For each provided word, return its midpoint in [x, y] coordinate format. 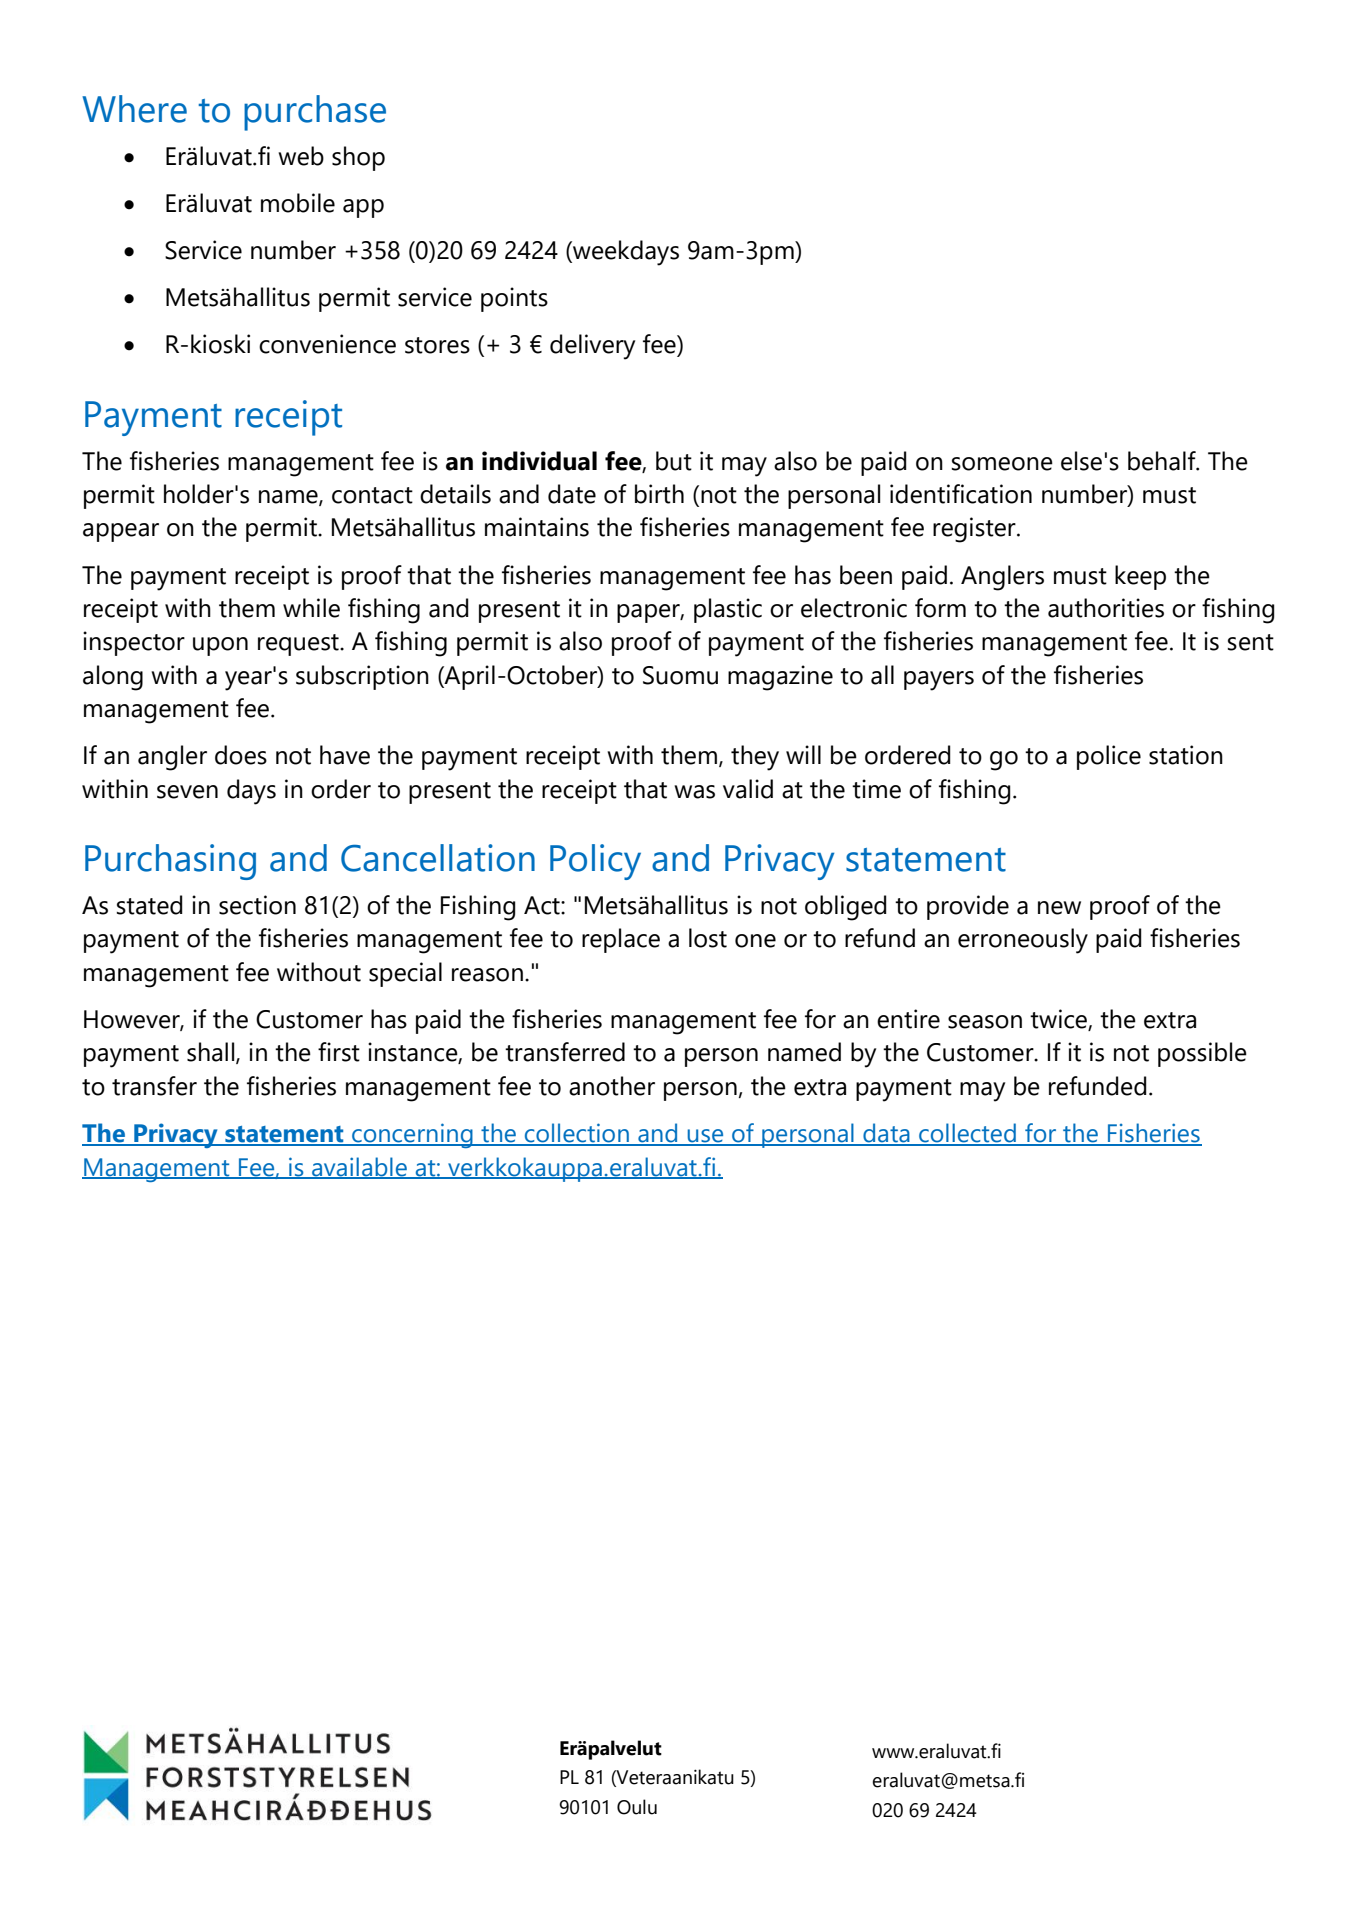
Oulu [637, 1807]
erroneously [1023, 941]
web [301, 156]
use [705, 1137]
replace [621, 940]
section [257, 905]
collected [967, 1134]
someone [1002, 464]
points [514, 299]
